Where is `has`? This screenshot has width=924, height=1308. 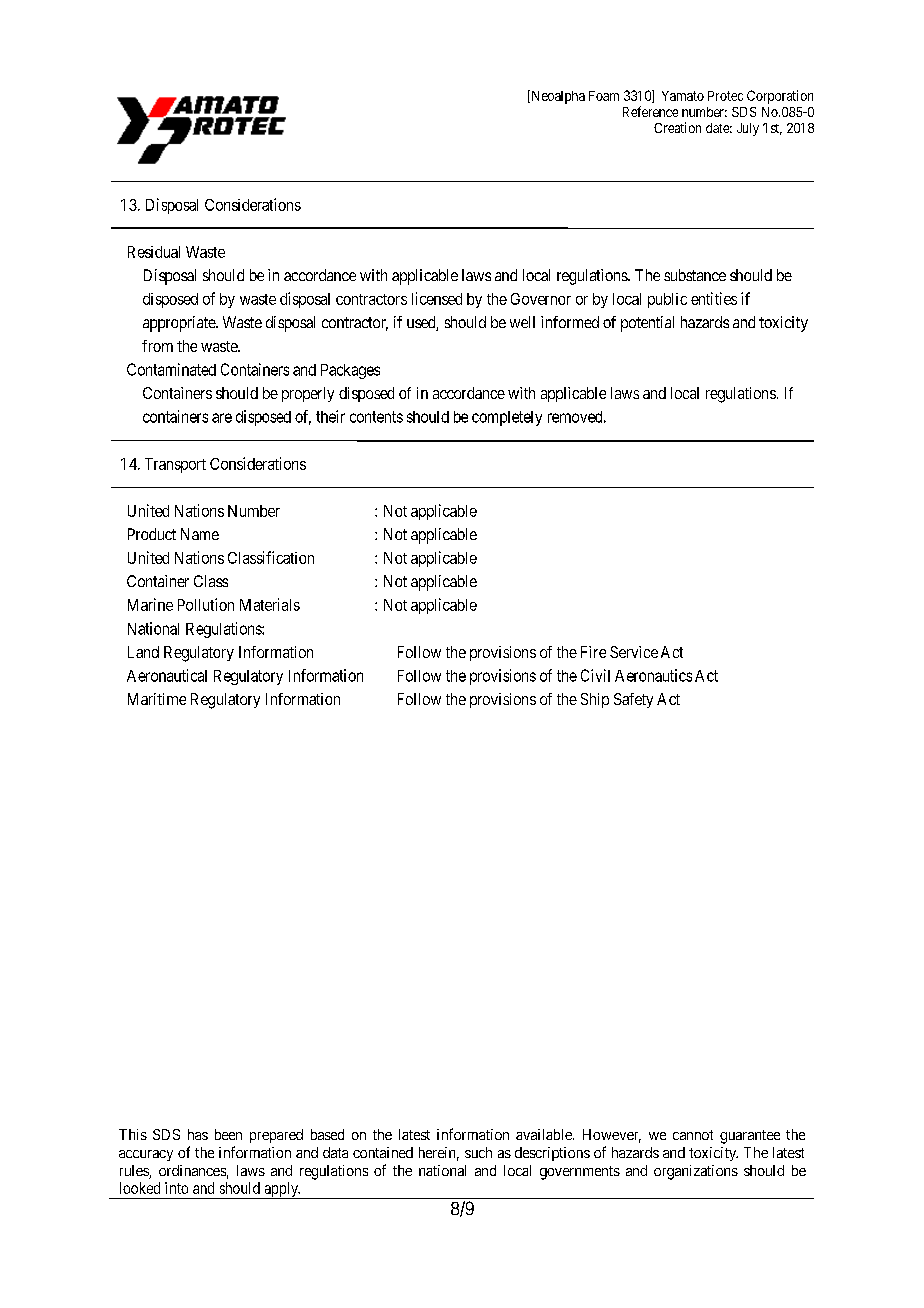 has is located at coordinates (198, 1134).
